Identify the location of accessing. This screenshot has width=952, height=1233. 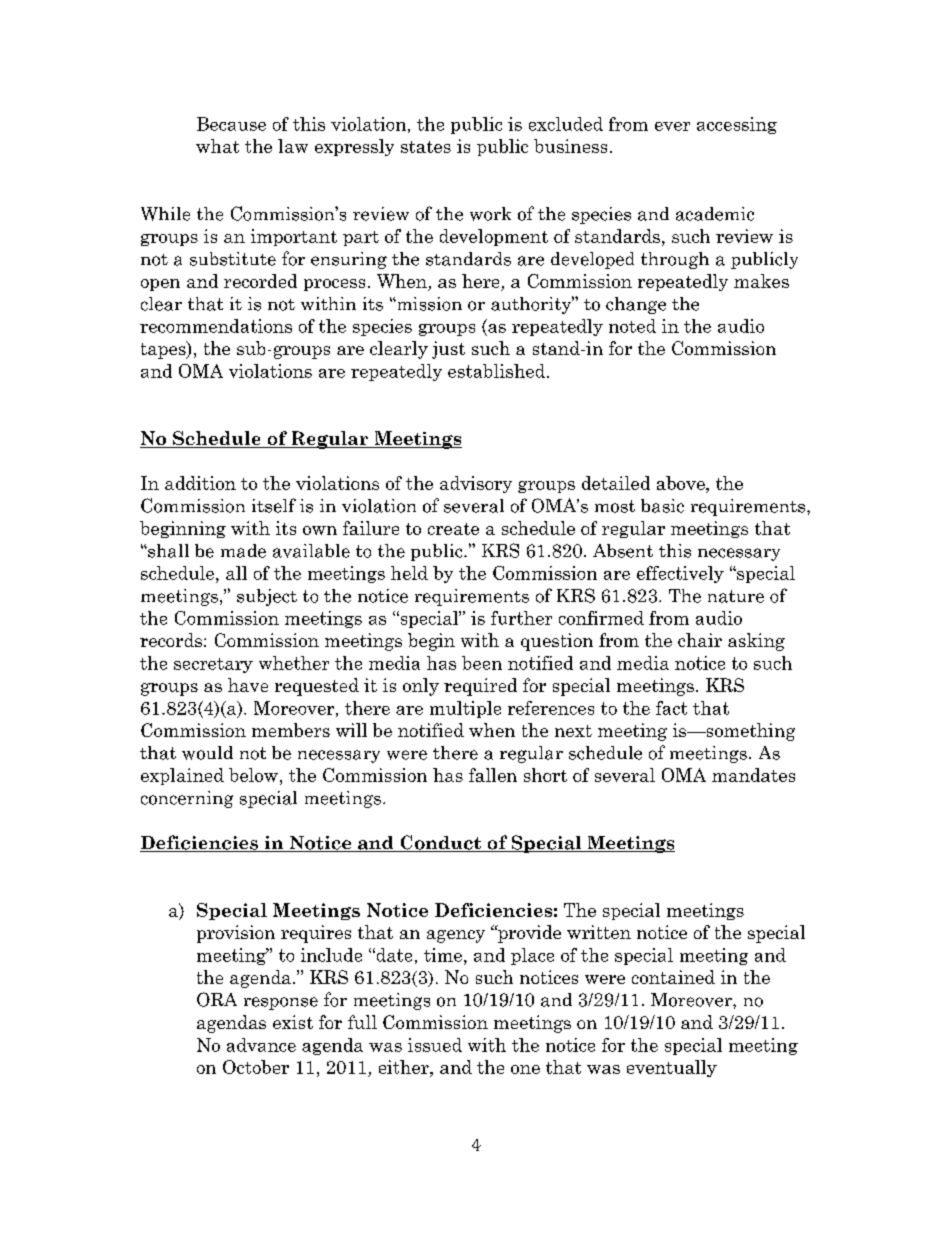
(737, 125).
